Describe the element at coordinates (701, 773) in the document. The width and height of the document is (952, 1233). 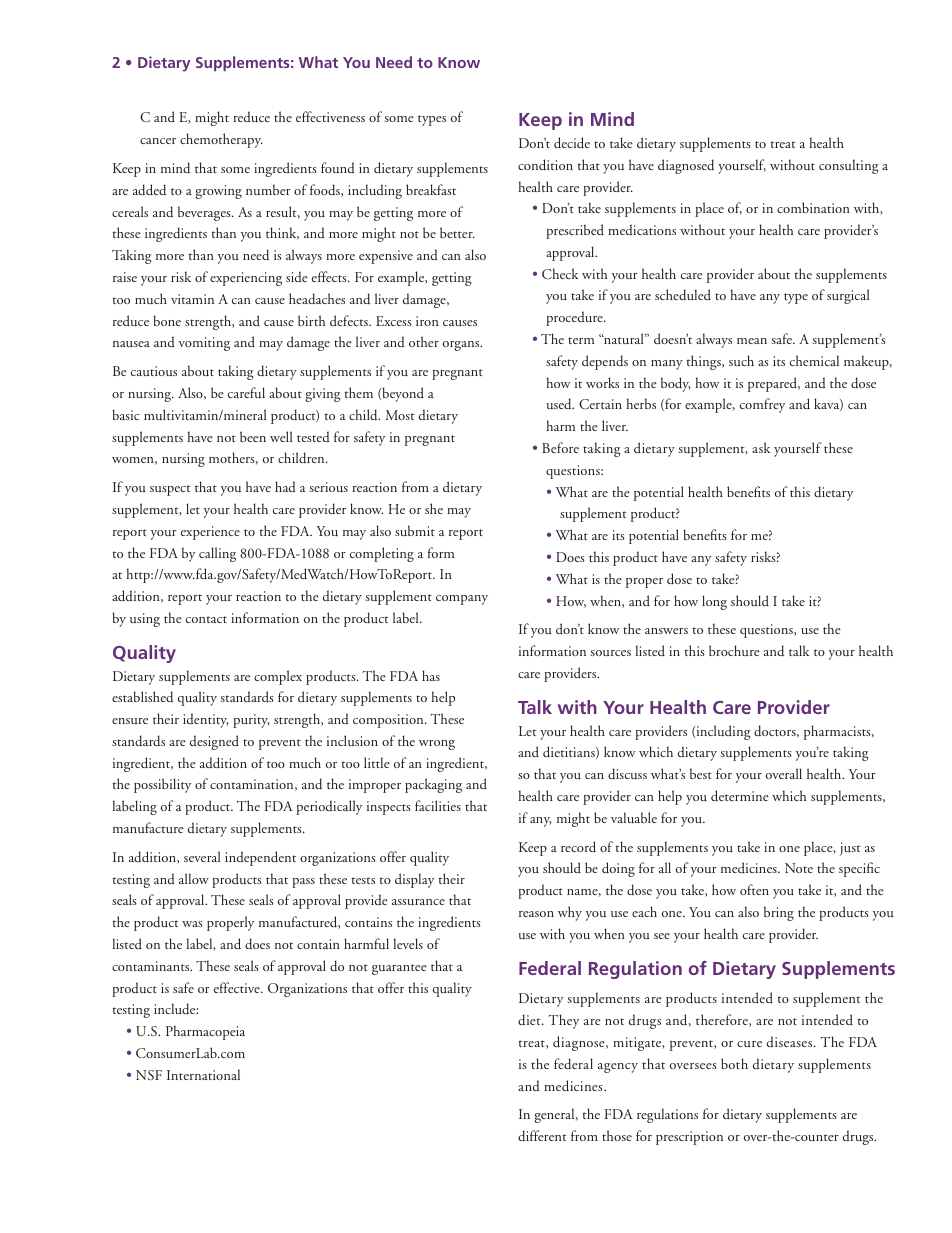
I see `best` at that location.
